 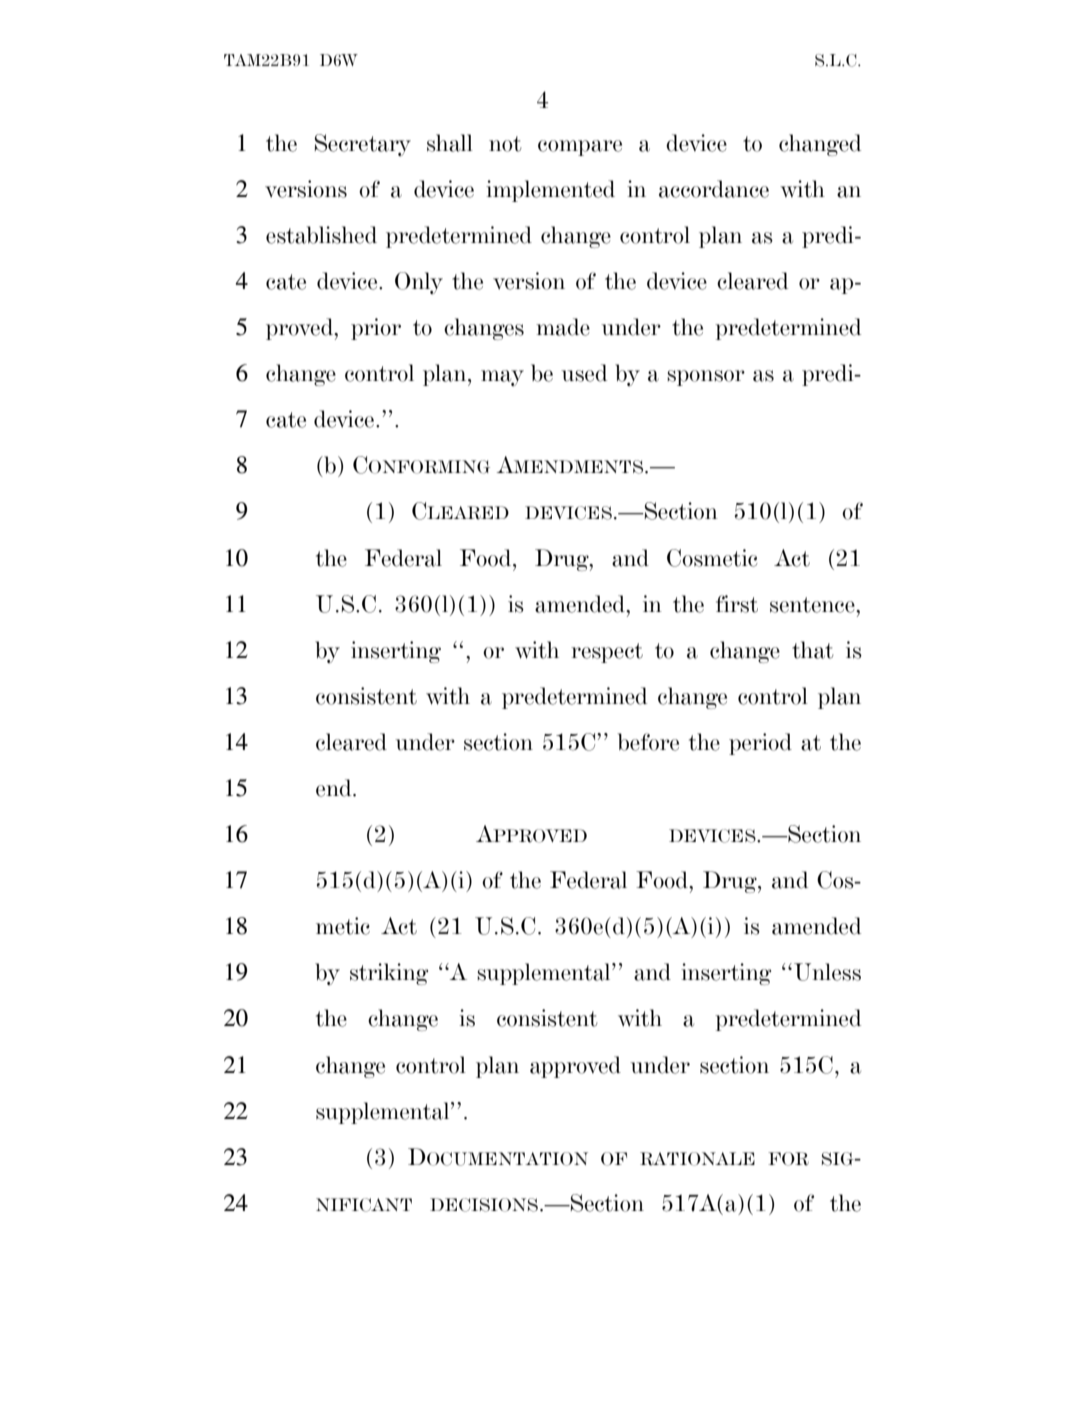 What do you see at coordinates (376, 329) in the image?
I see `prior` at bounding box center [376, 329].
